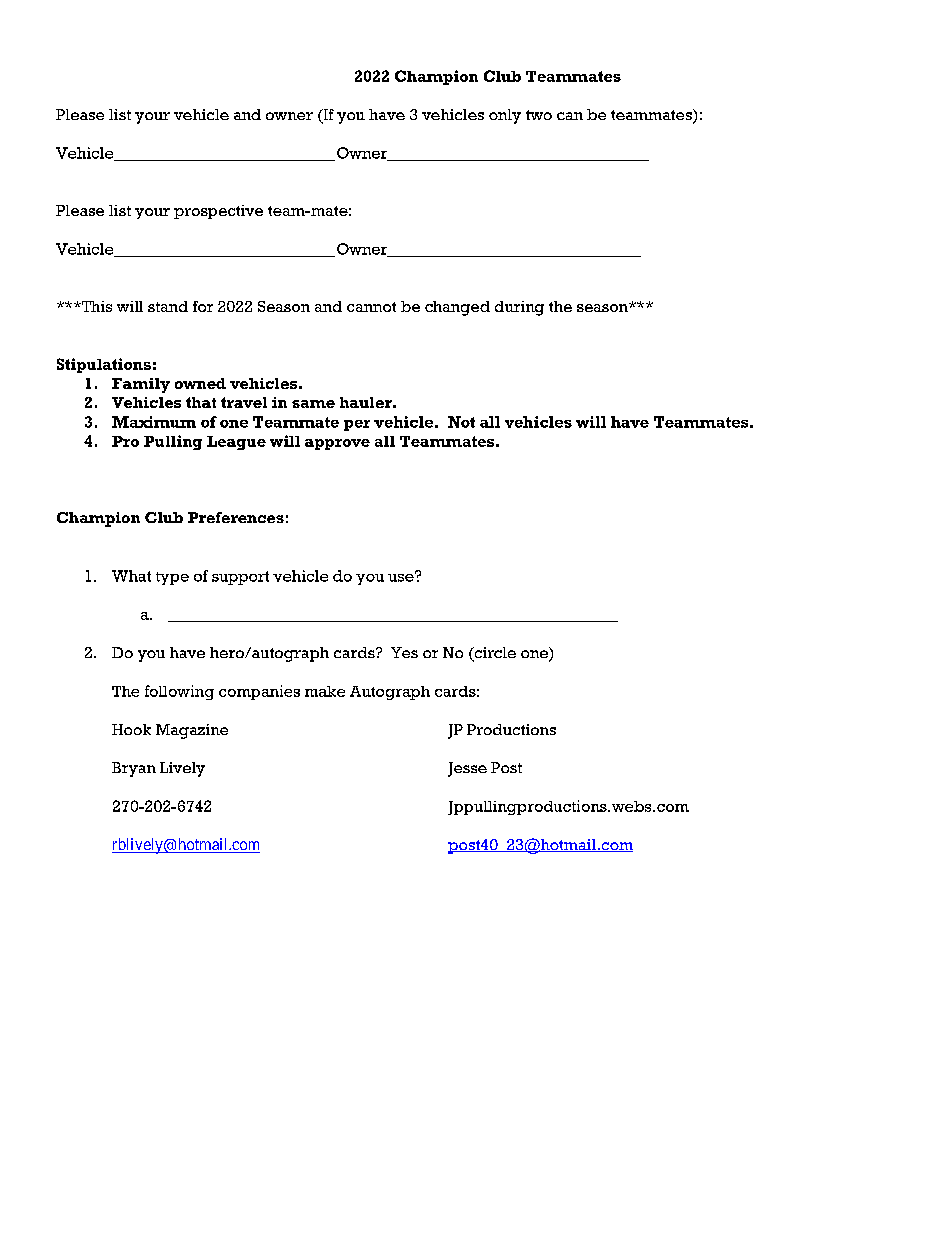  Describe the element at coordinates (505, 116) in the image. I see `only` at that location.
